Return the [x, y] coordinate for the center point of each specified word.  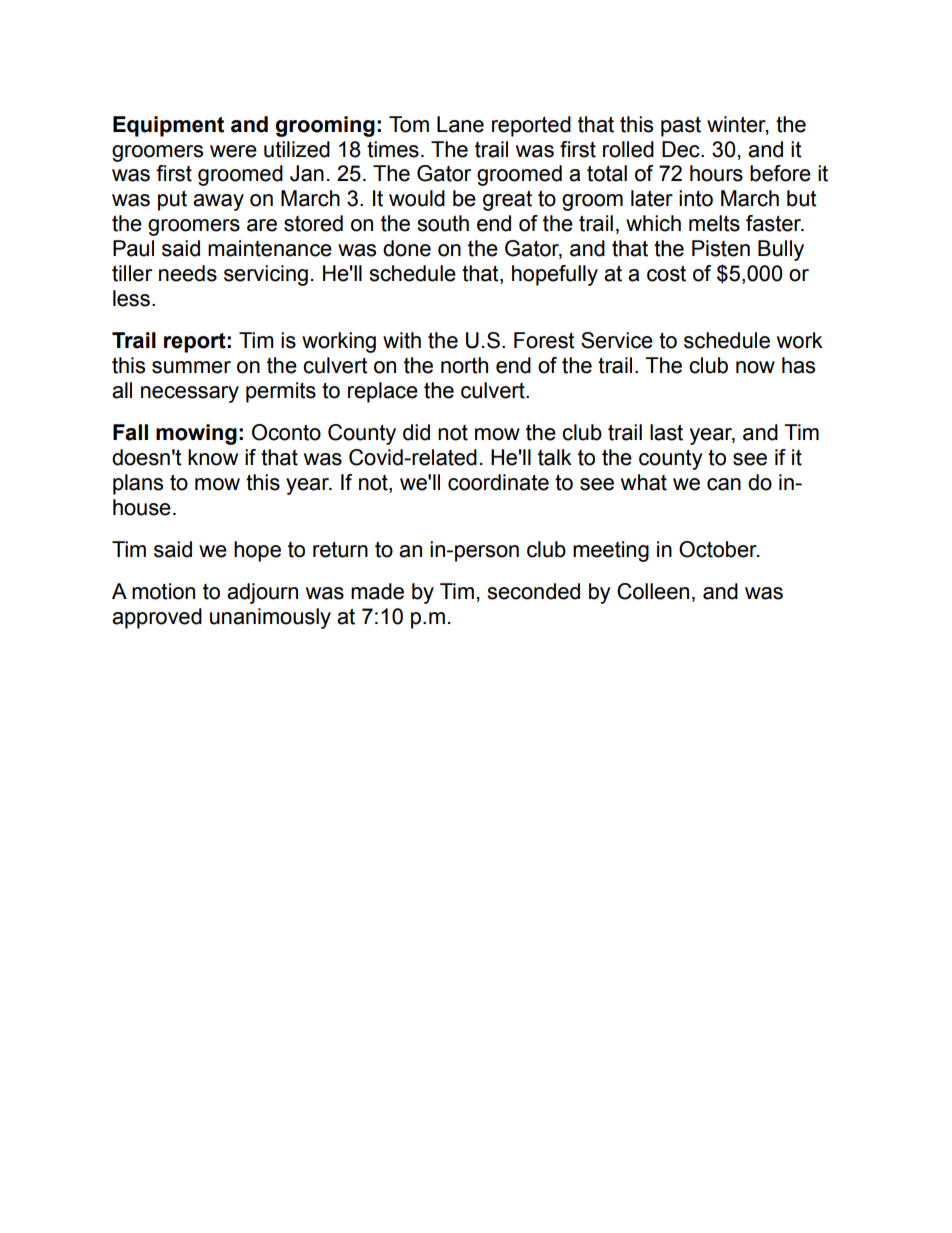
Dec [682, 149]
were [233, 151]
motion [163, 591]
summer [191, 367]
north [464, 365]
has [798, 365]
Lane [460, 124]
